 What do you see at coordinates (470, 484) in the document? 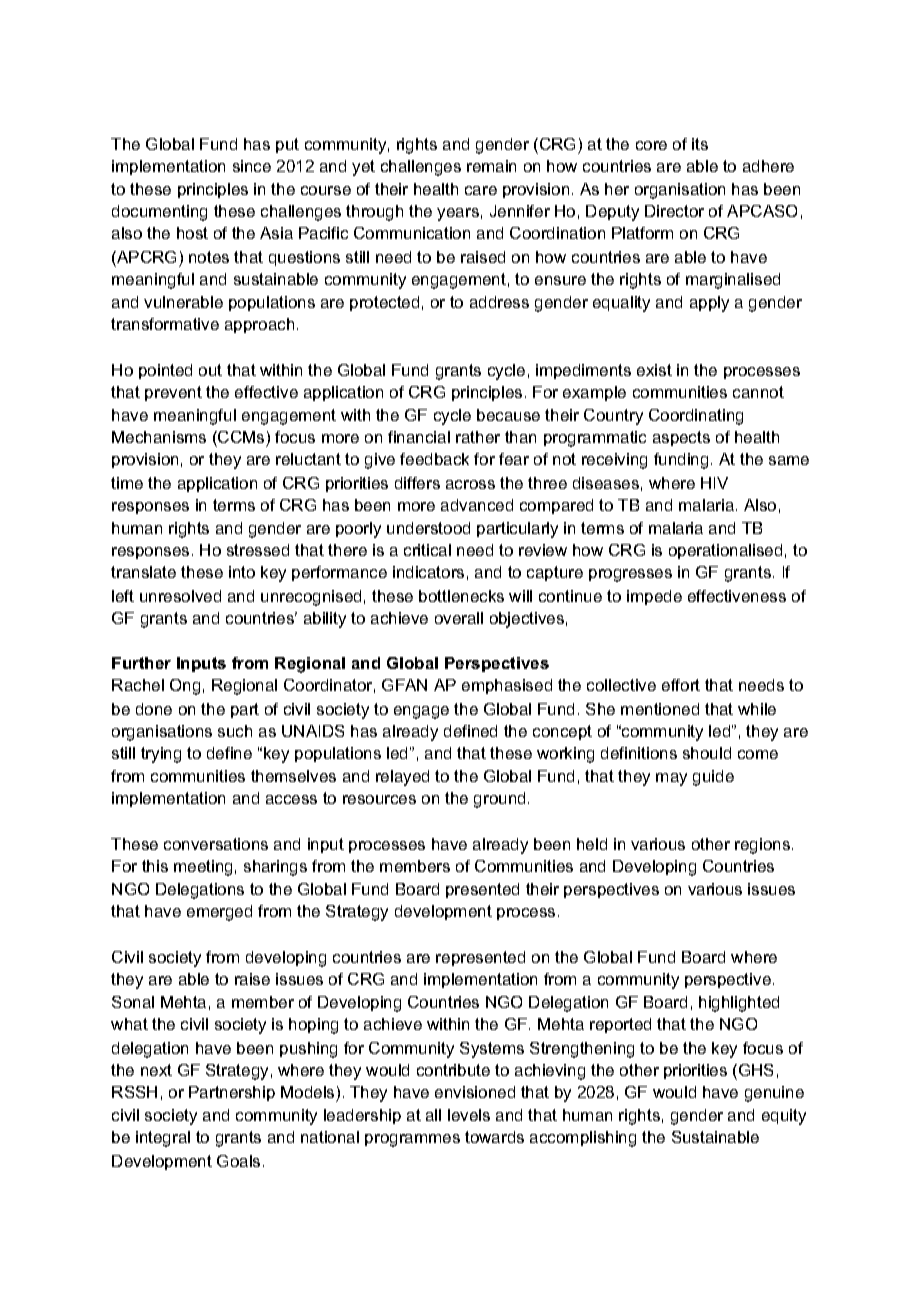
I see `across` at bounding box center [470, 484].
